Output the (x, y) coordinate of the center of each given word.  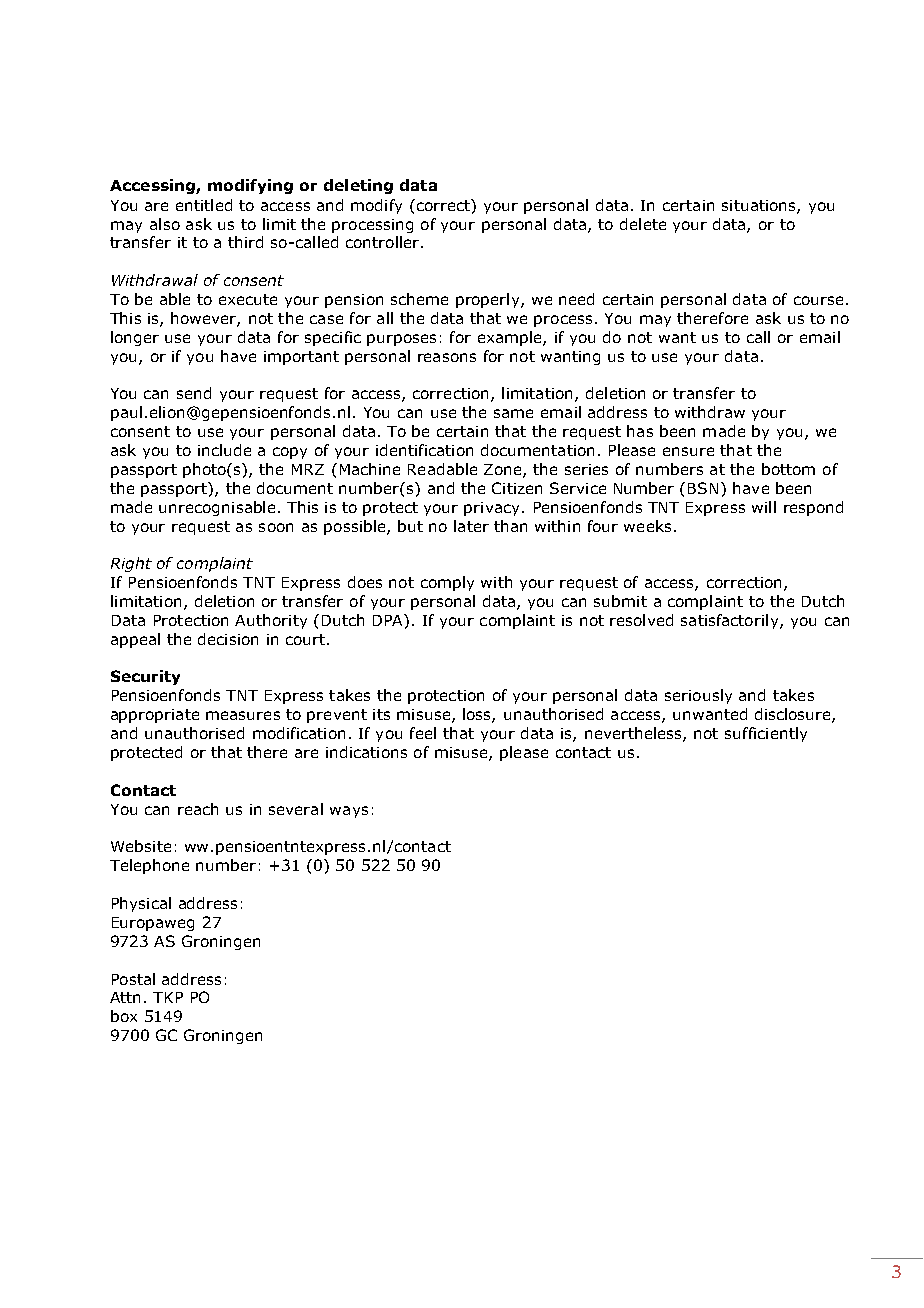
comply (447, 583)
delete (643, 224)
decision (228, 639)
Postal (133, 979)
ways (349, 812)
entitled (204, 205)
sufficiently (766, 734)
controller (384, 242)
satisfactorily (731, 621)
